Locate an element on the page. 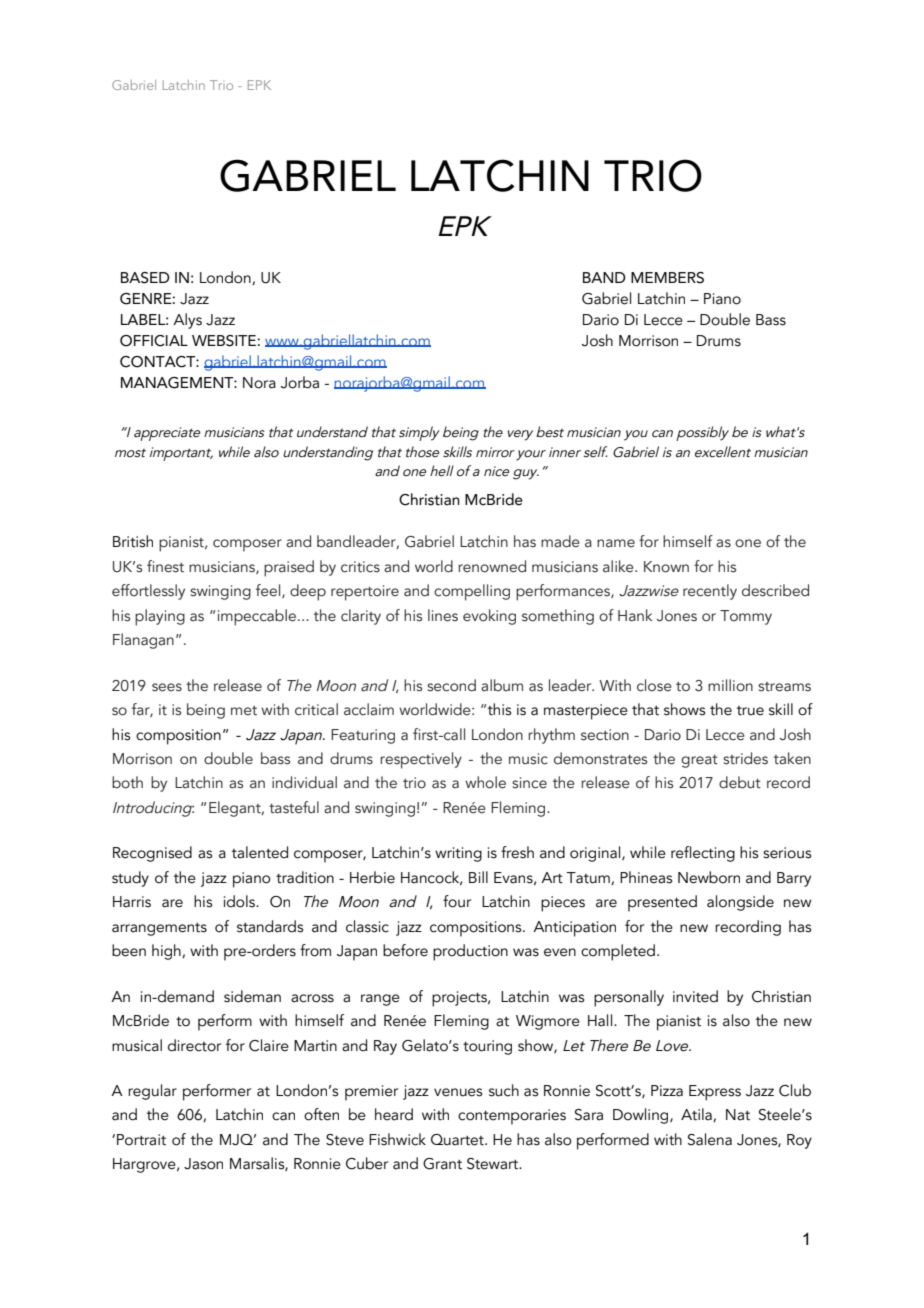 The width and height of the document is (924, 1308). Elegant is located at coordinates (236, 809).
